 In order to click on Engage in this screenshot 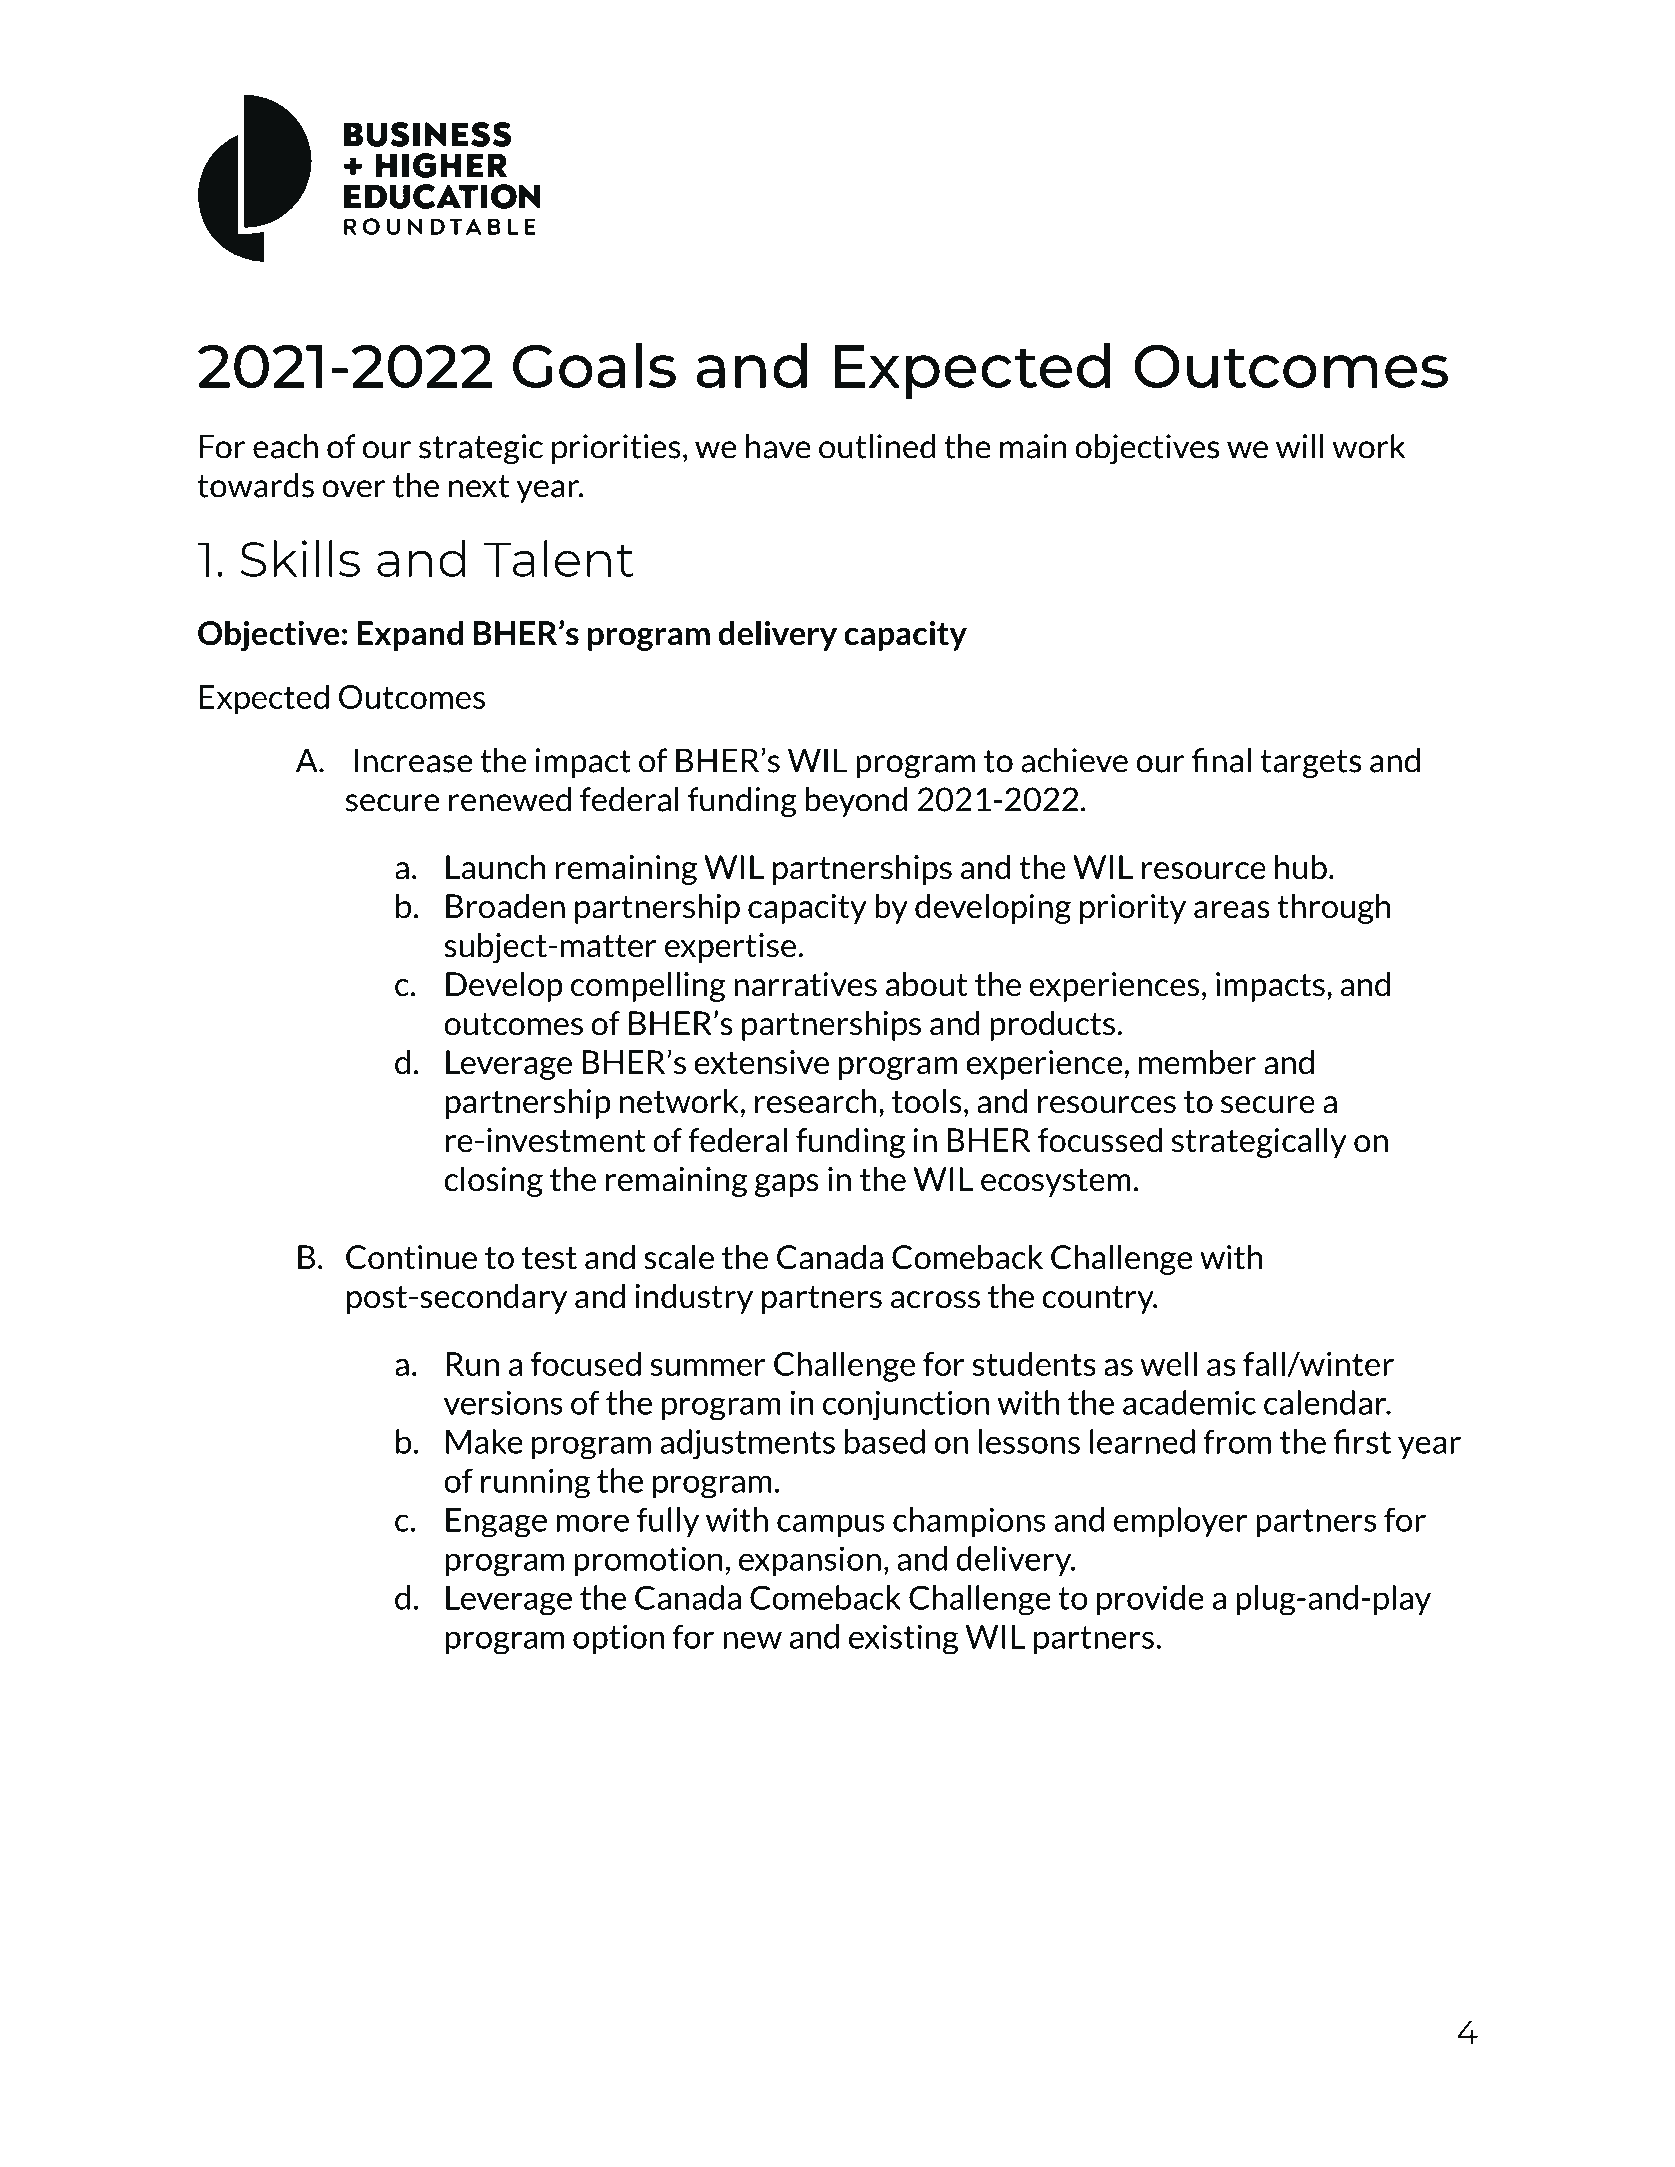, I will do `click(496, 1523)`.
